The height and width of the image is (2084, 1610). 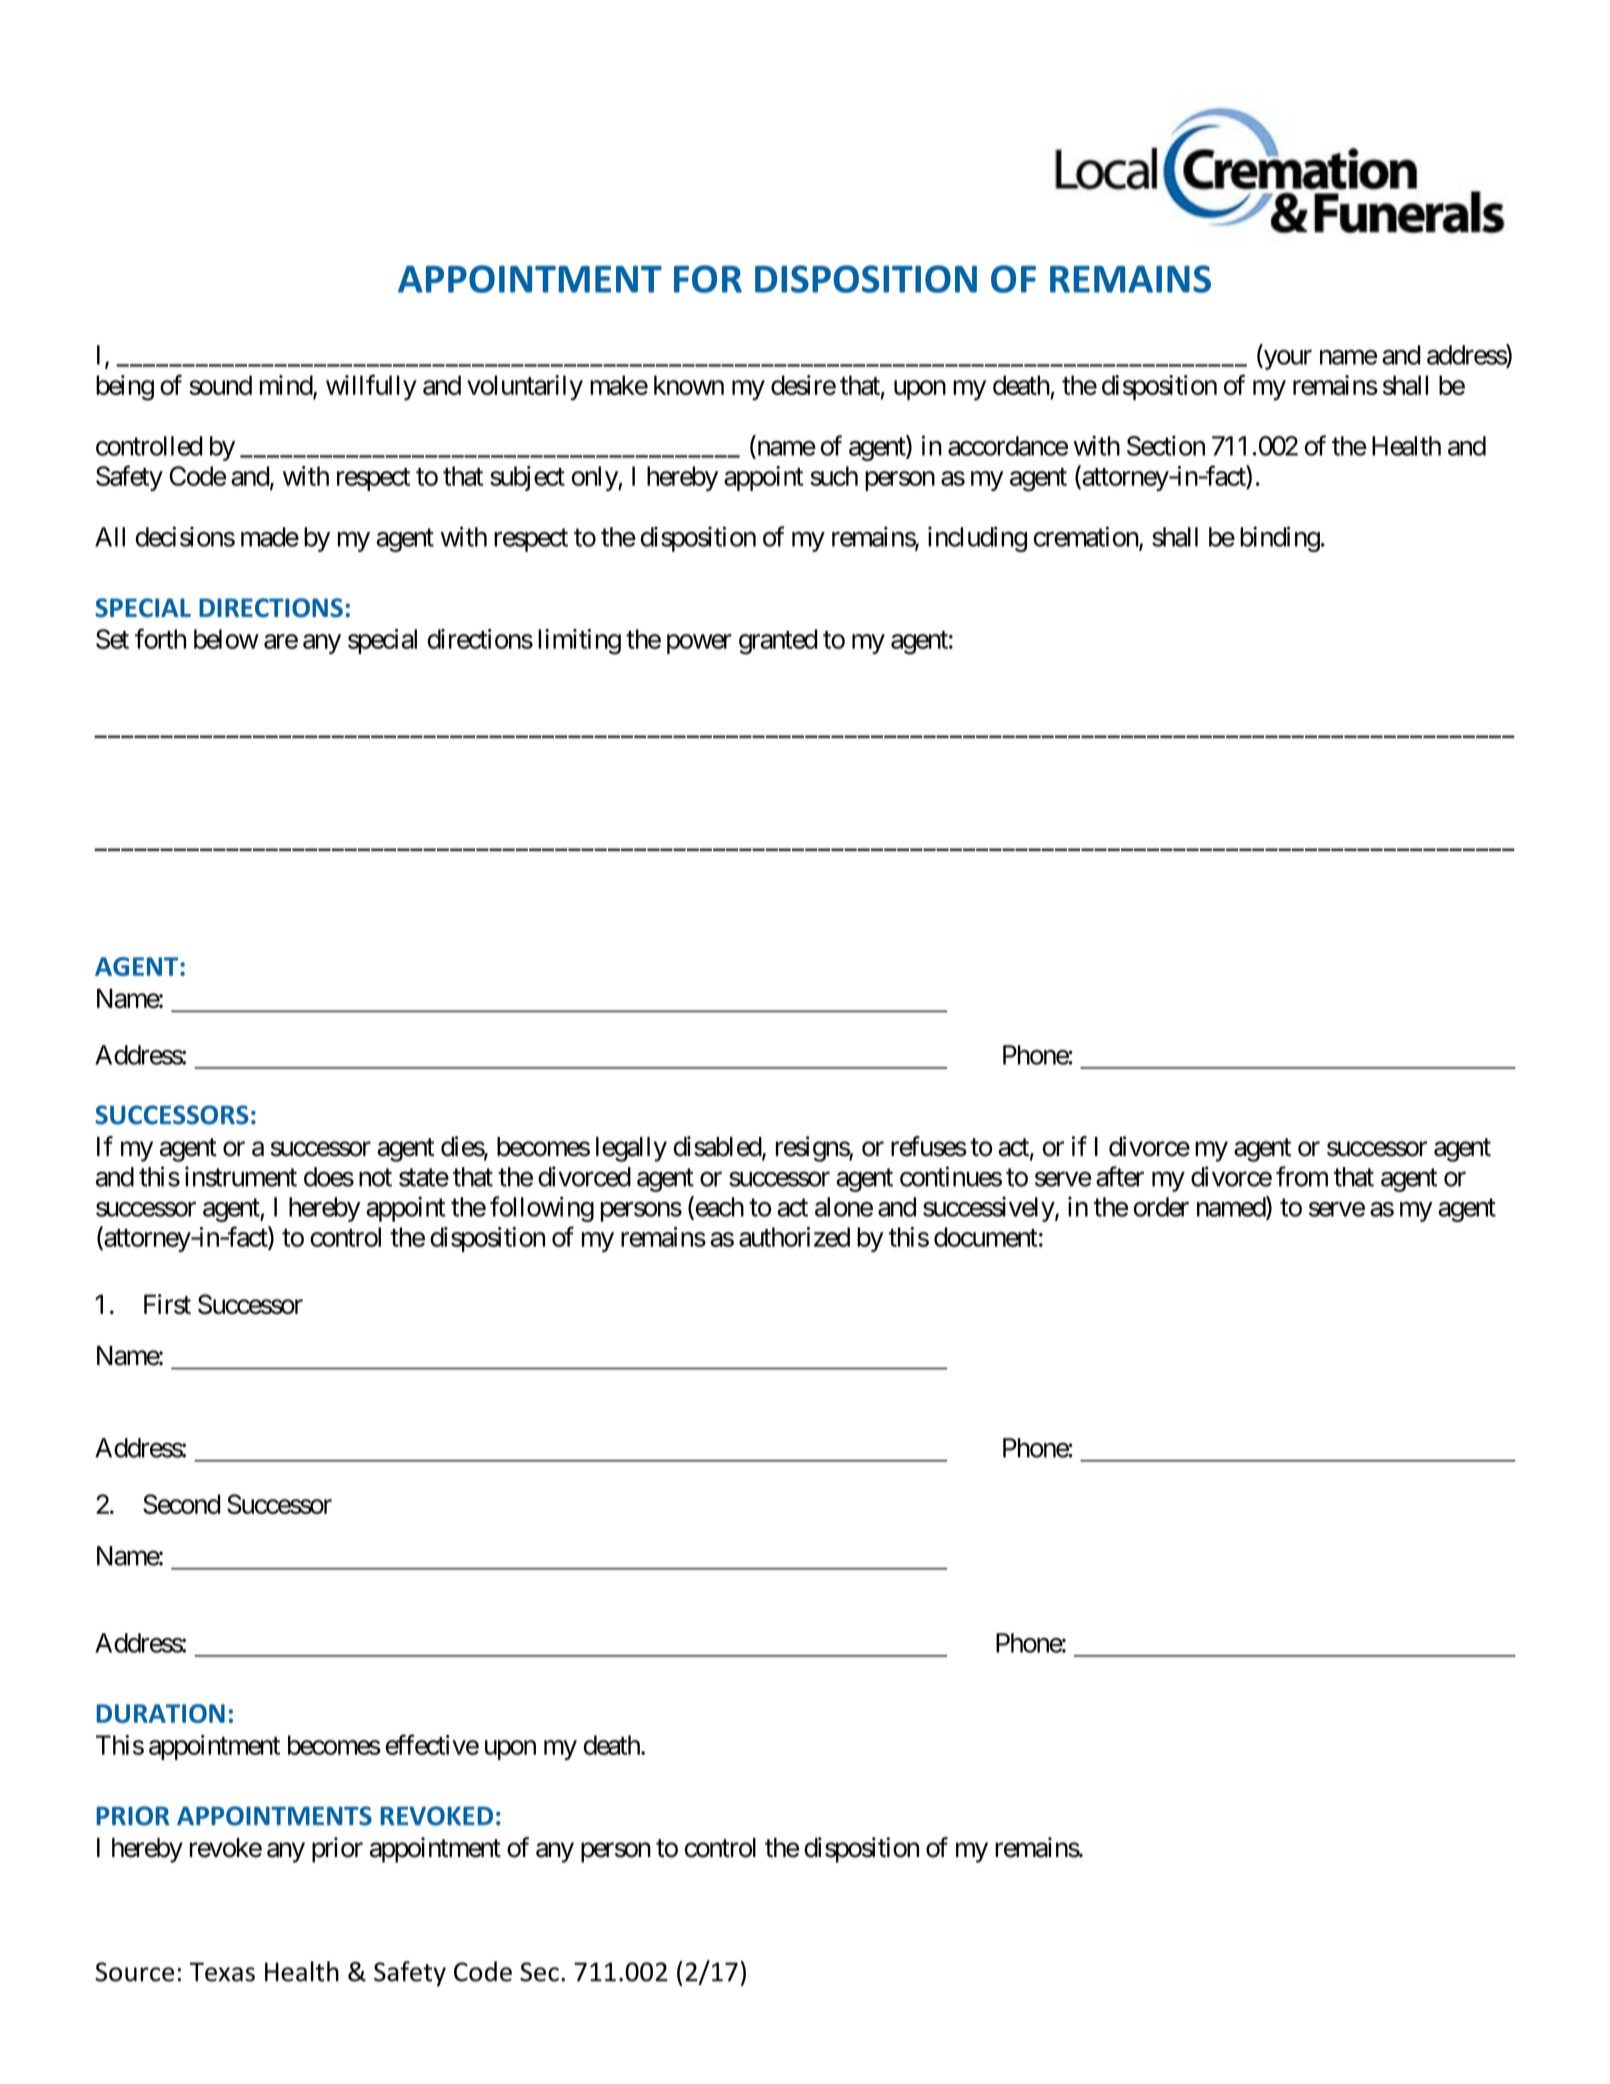 What do you see at coordinates (222, 1972) in the image?
I see `Texas` at bounding box center [222, 1972].
